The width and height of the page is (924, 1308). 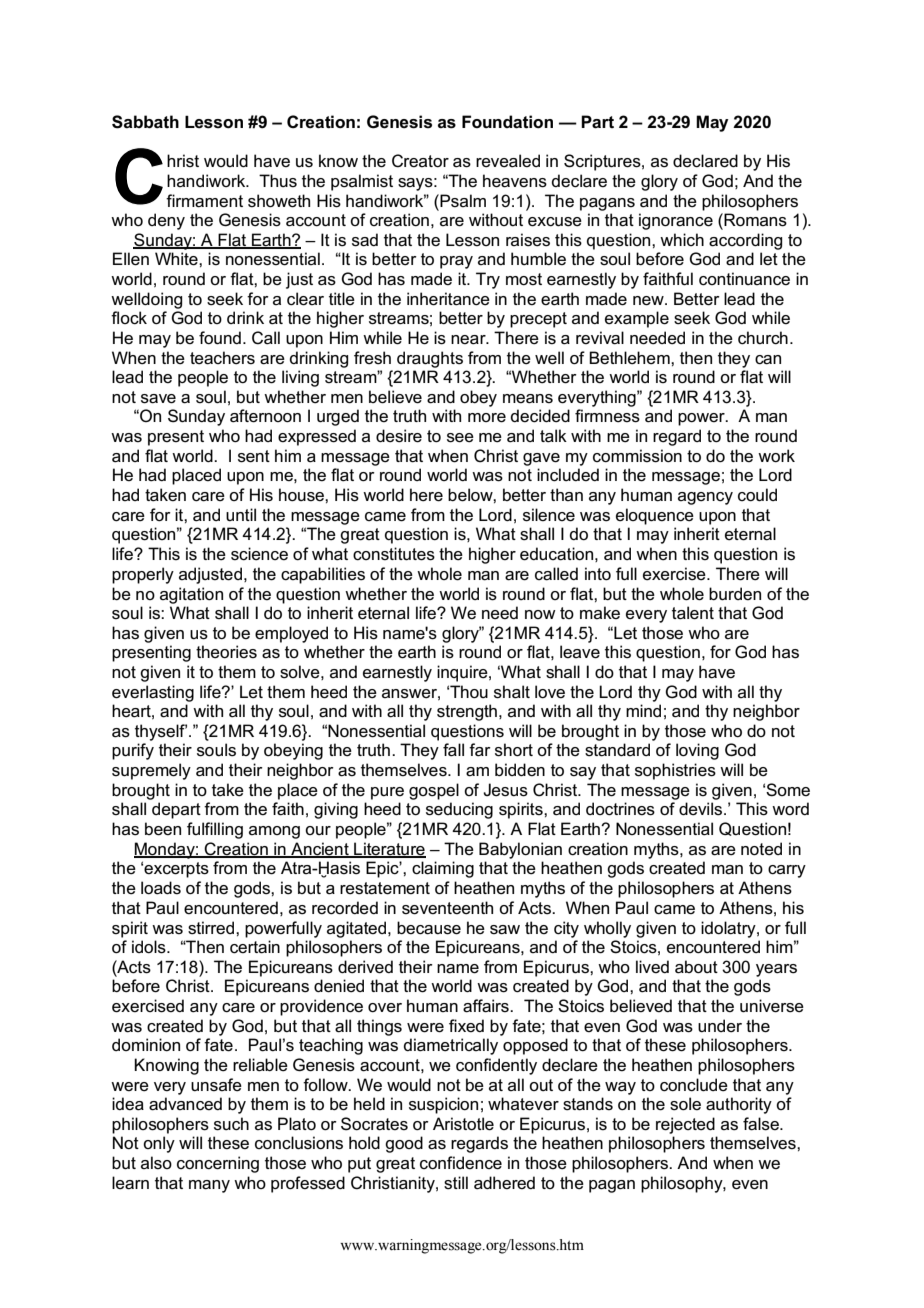 What do you see at coordinates (215, 830) in the page?
I see `fulfilling` at bounding box center [215, 830].
